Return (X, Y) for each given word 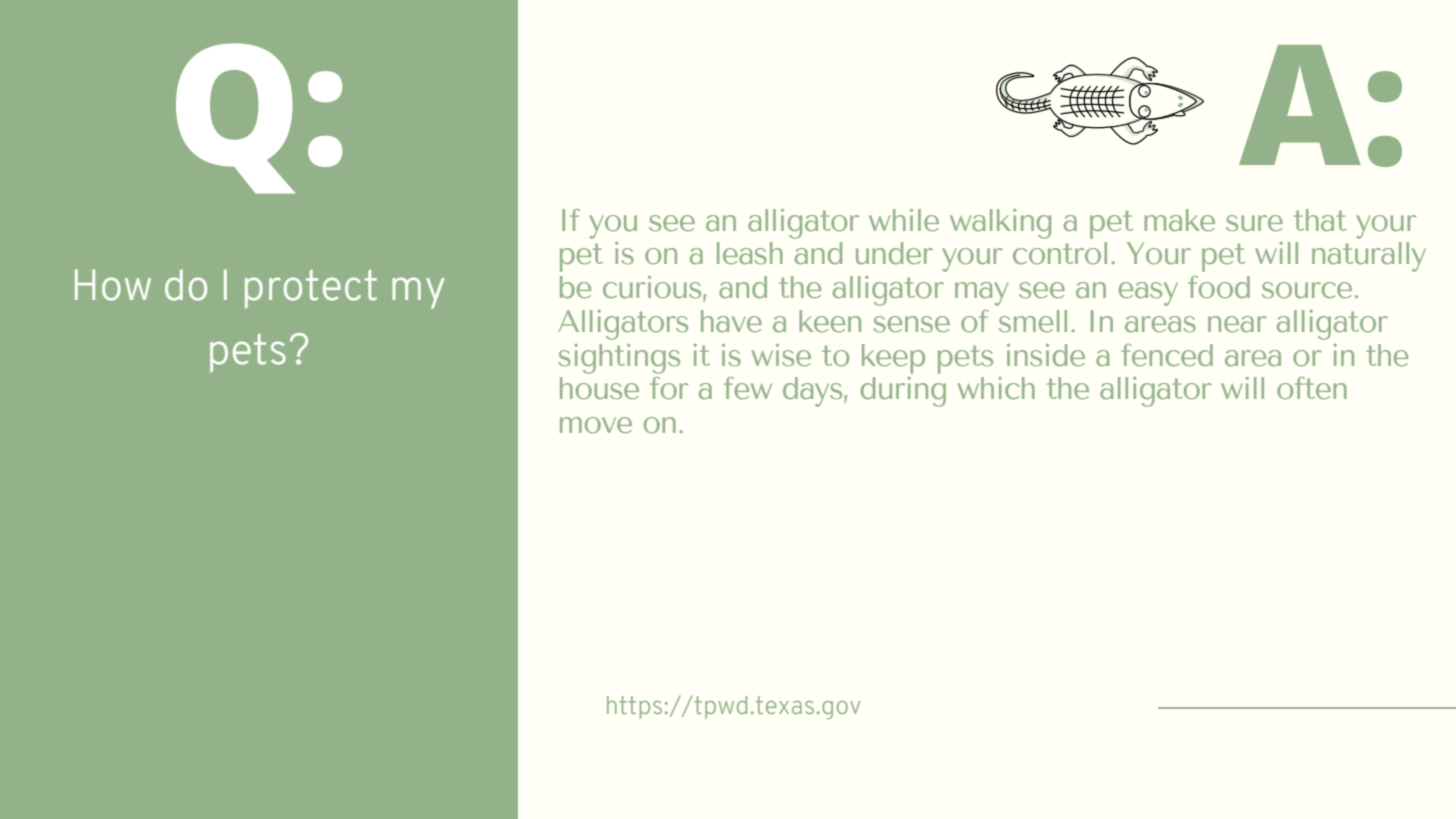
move (596, 425)
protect (311, 289)
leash (750, 253)
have (731, 321)
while (904, 220)
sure (1254, 223)
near (1237, 324)
